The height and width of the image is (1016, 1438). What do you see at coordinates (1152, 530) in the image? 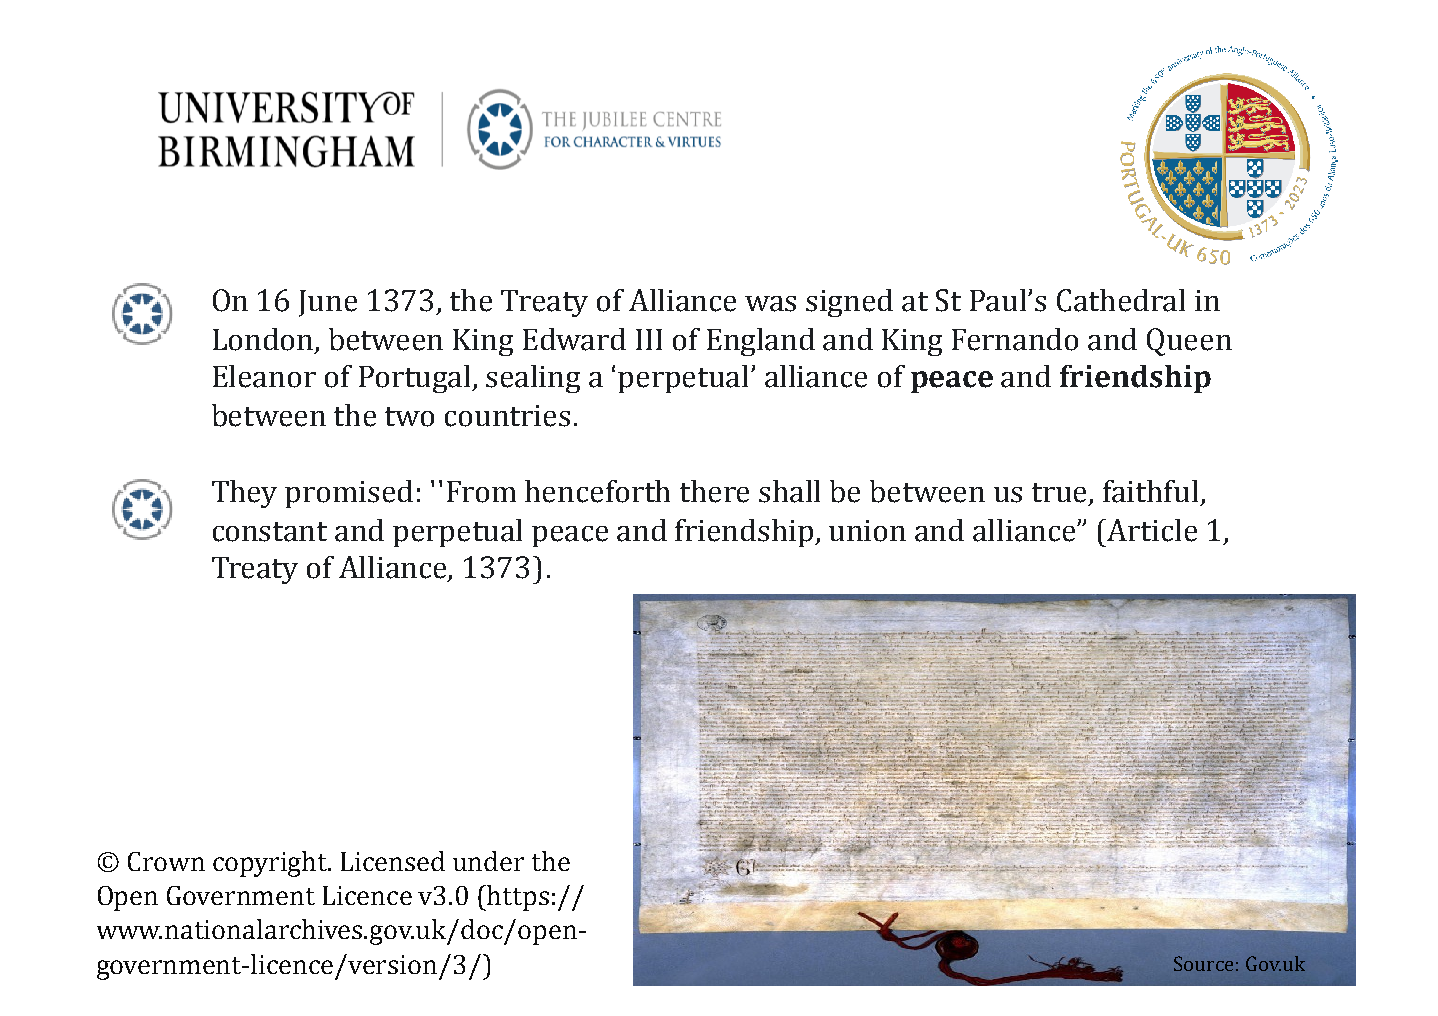
I see `Article` at bounding box center [1152, 530].
